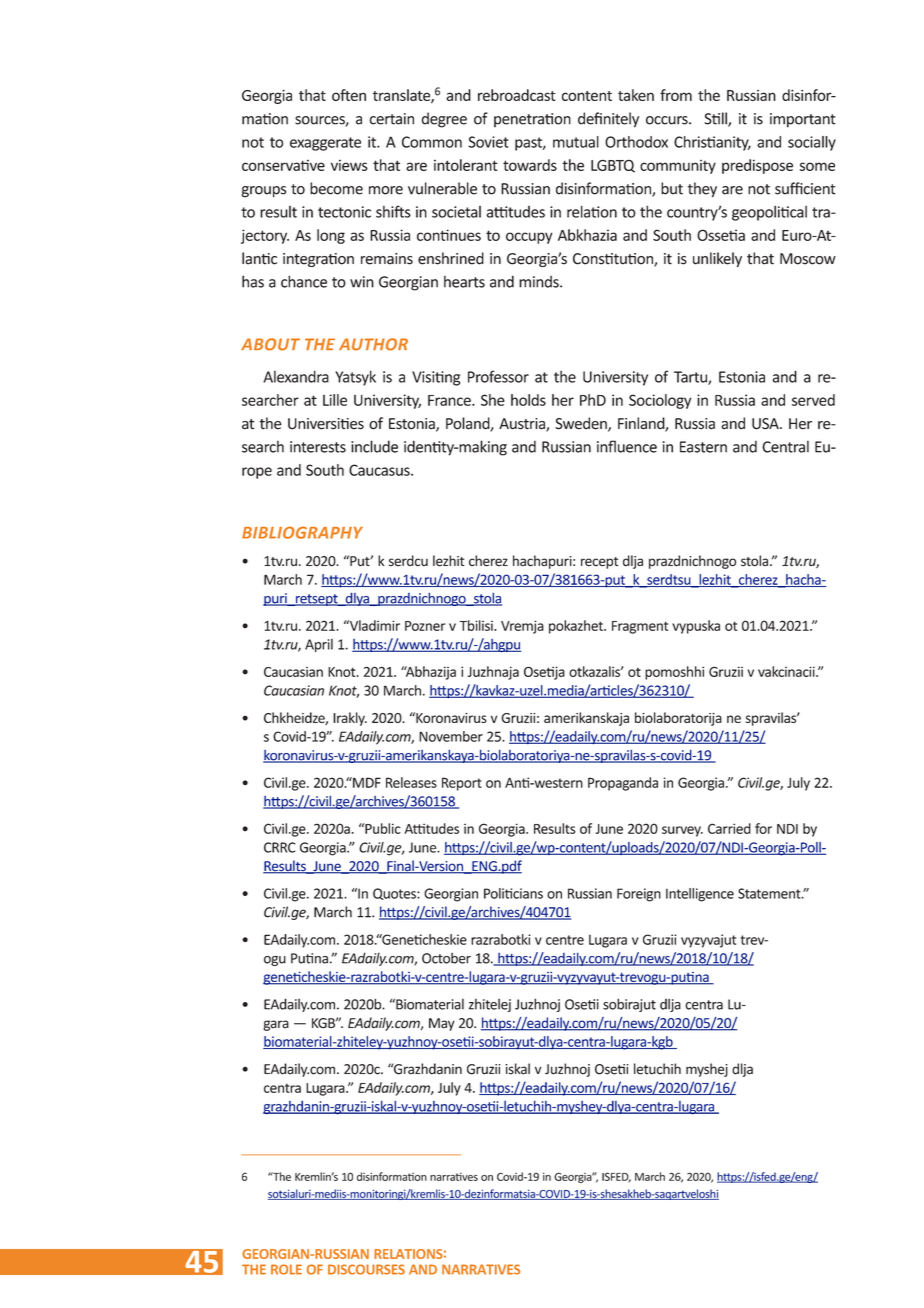 The image size is (924, 1308). What do you see at coordinates (532, 120) in the page?
I see `penetration` at bounding box center [532, 120].
